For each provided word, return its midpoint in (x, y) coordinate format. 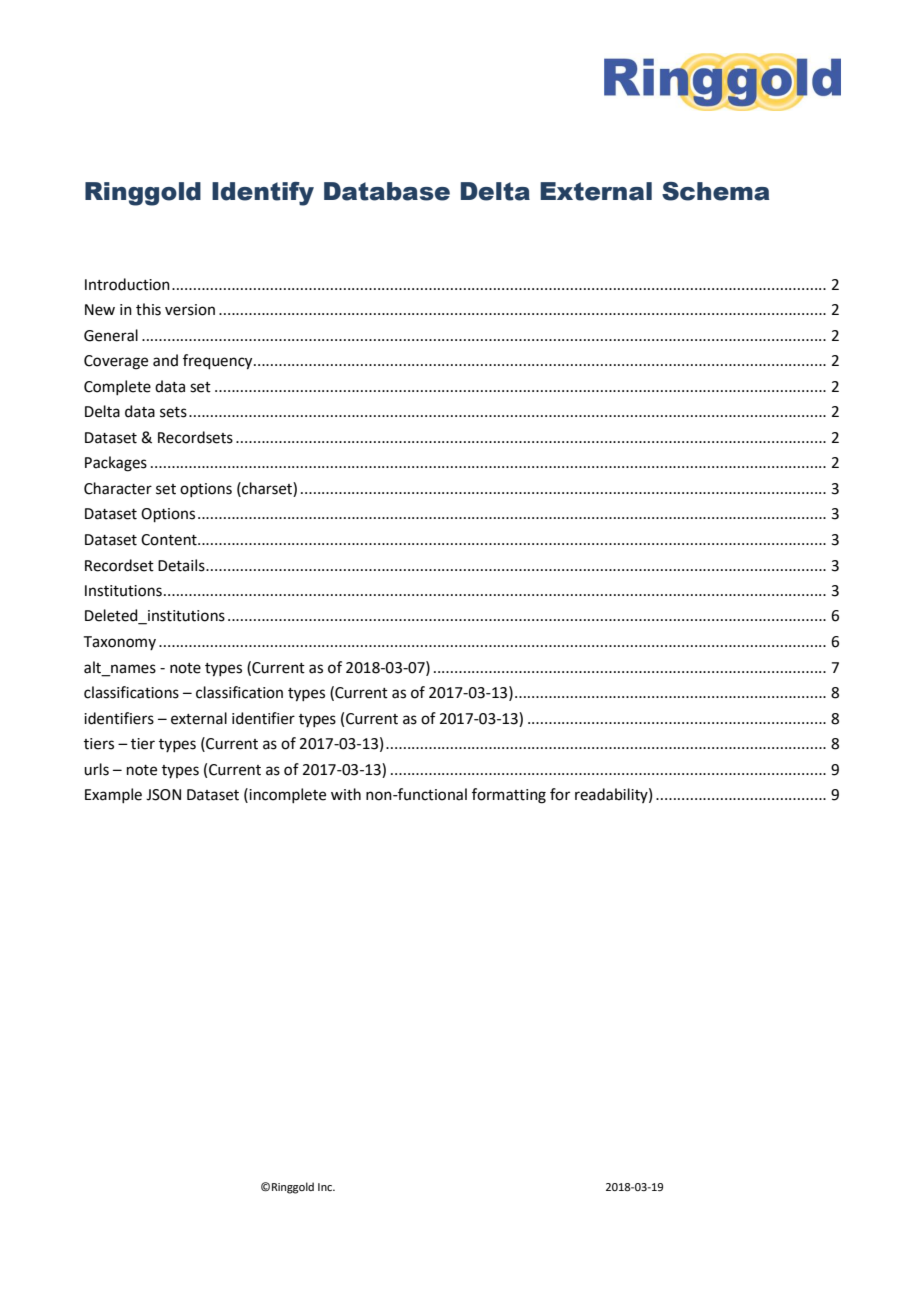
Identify (263, 194)
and (165, 360)
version (190, 310)
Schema (715, 191)
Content (170, 540)
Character (118, 488)
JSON (163, 795)
